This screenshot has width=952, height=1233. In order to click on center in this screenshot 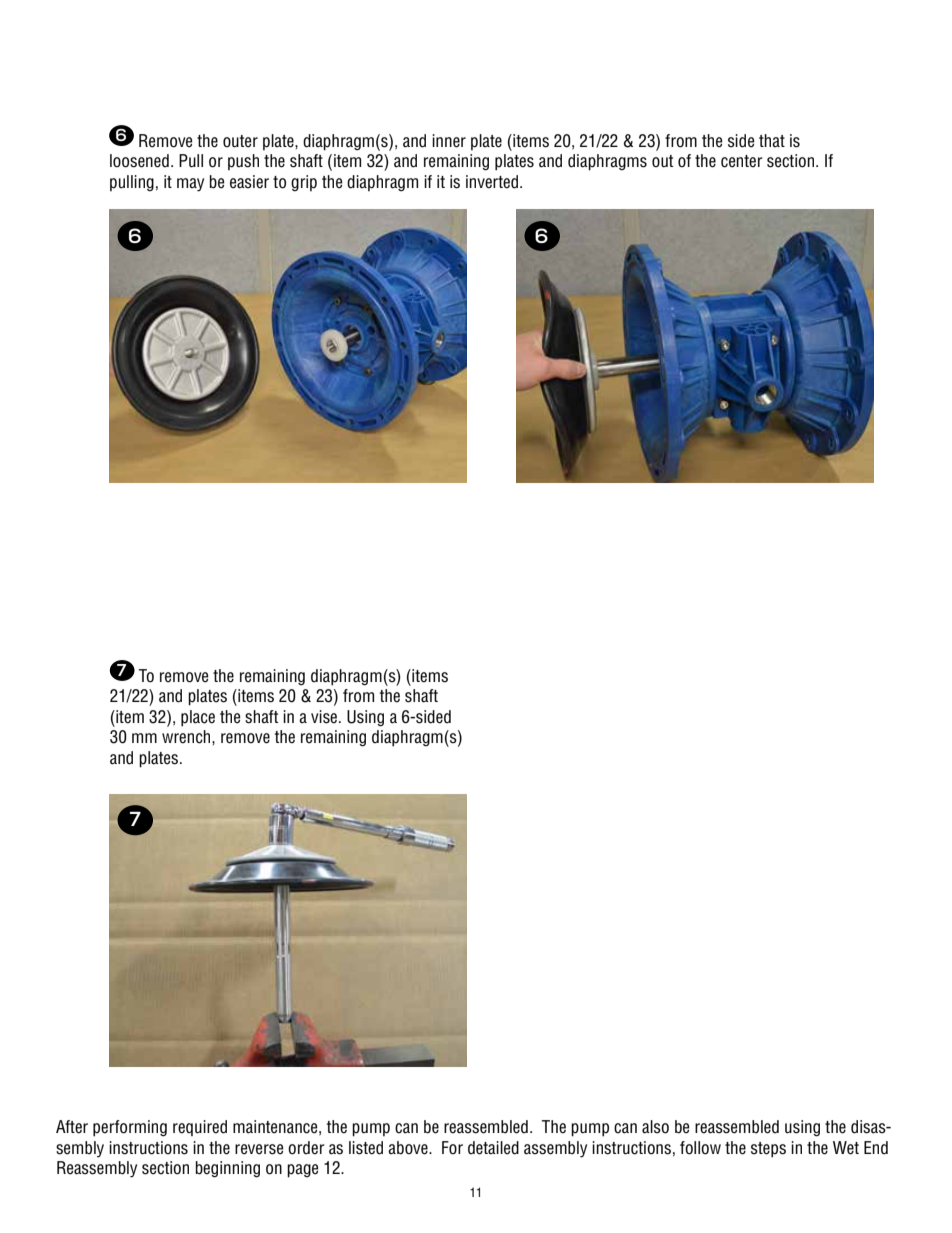, I will do `click(742, 161)`.
